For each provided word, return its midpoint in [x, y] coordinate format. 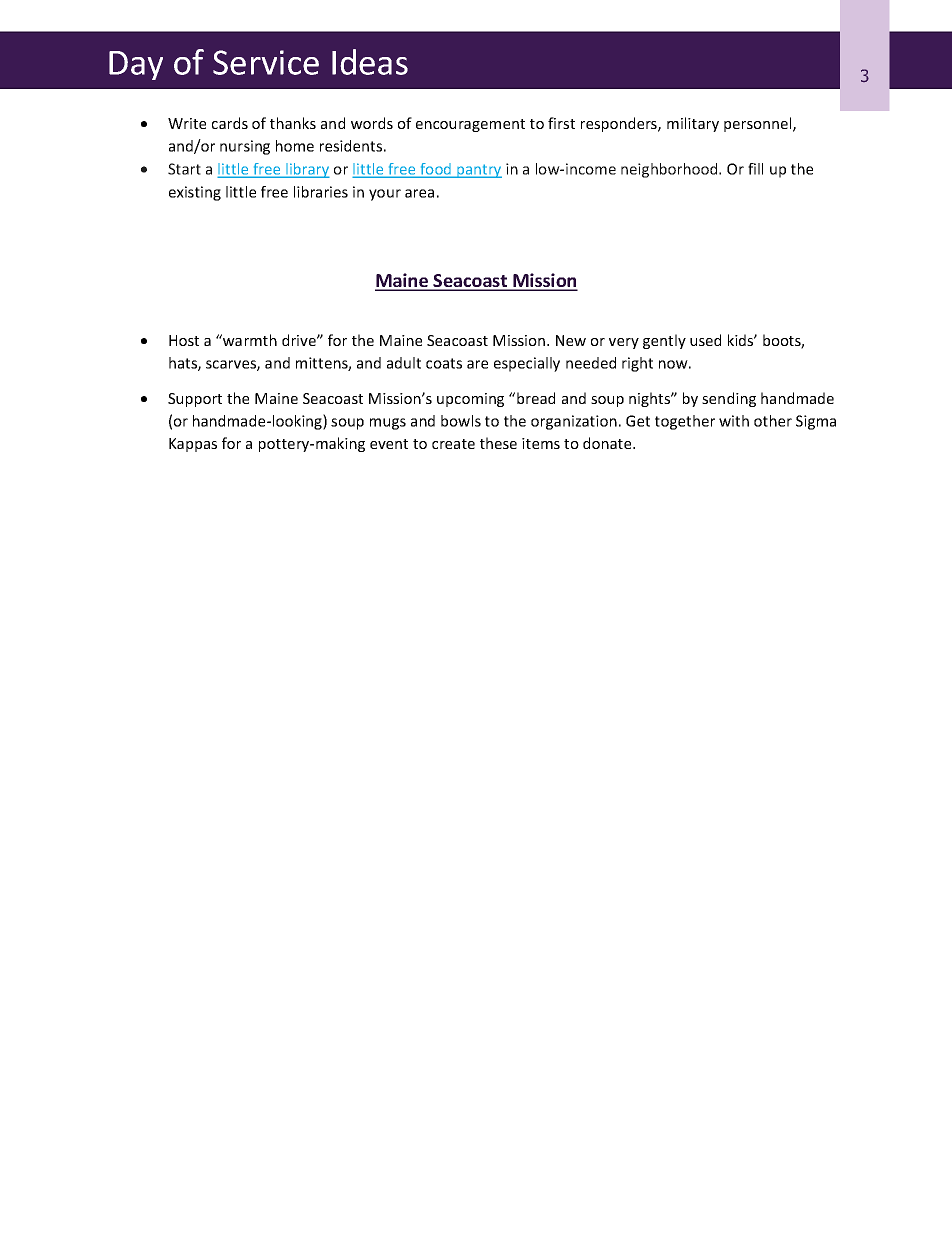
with [734, 421]
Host [184, 340]
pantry [478, 171]
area [419, 193]
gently [664, 341]
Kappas [193, 445]
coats [444, 363]
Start [184, 169]
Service [266, 62]
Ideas [370, 62]
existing [195, 193]
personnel [759, 124]
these [498, 443]
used [705, 340]
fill [755, 169]
